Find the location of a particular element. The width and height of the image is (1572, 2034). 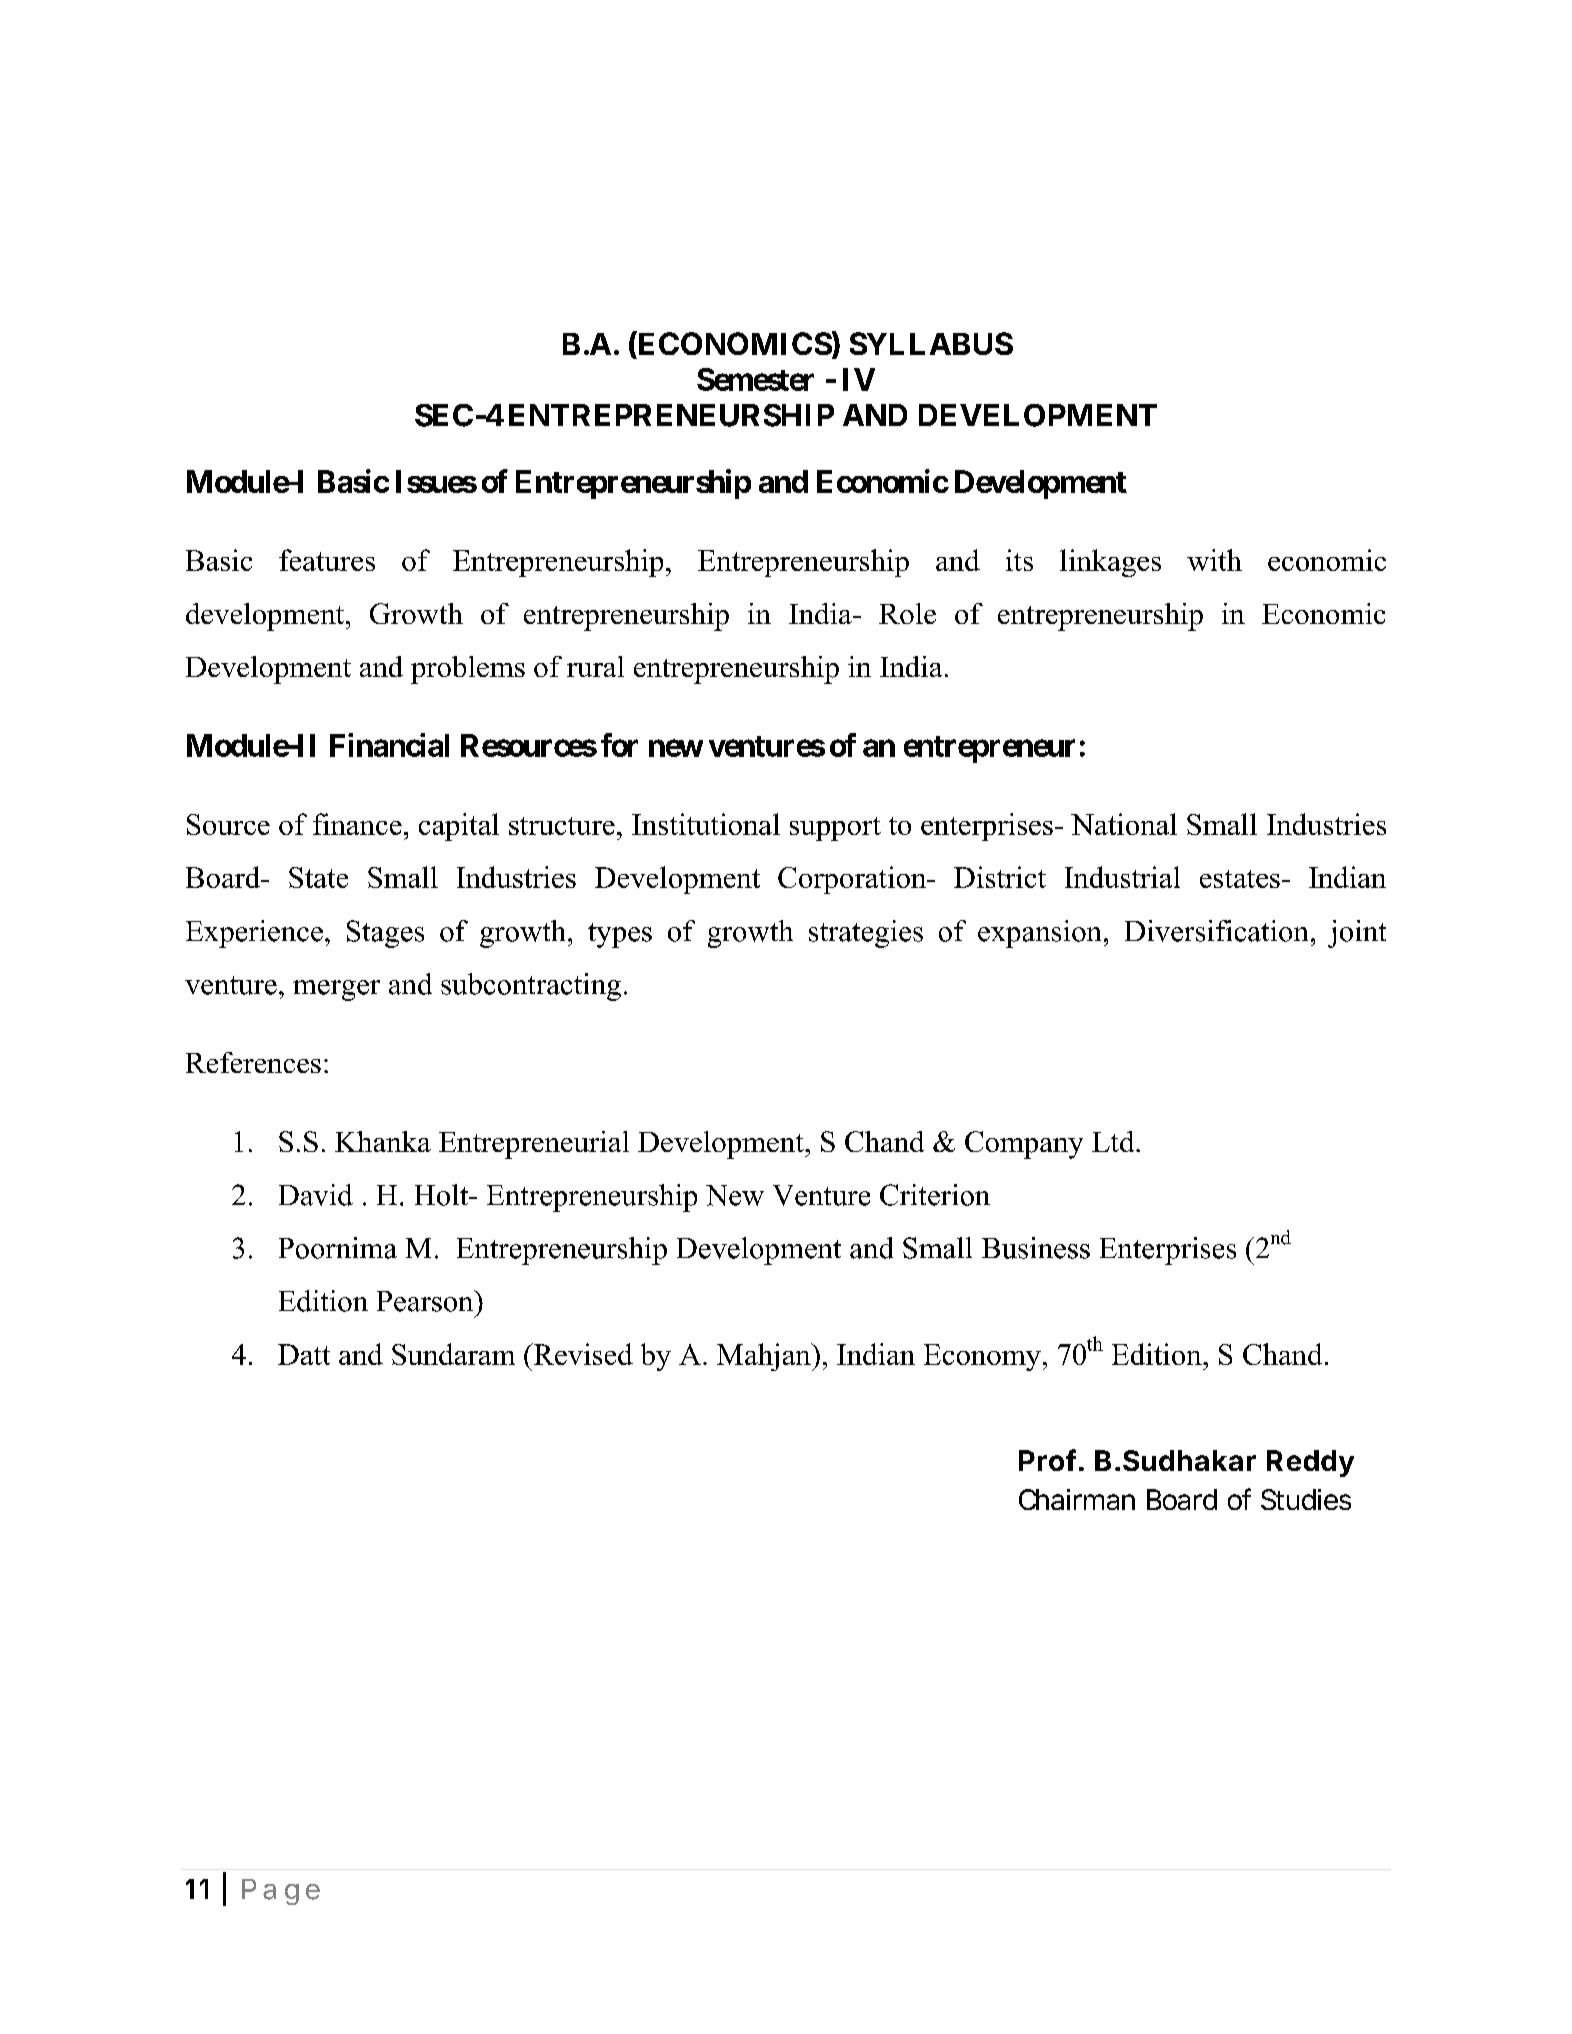

Ltd is located at coordinates (1114, 1141).
